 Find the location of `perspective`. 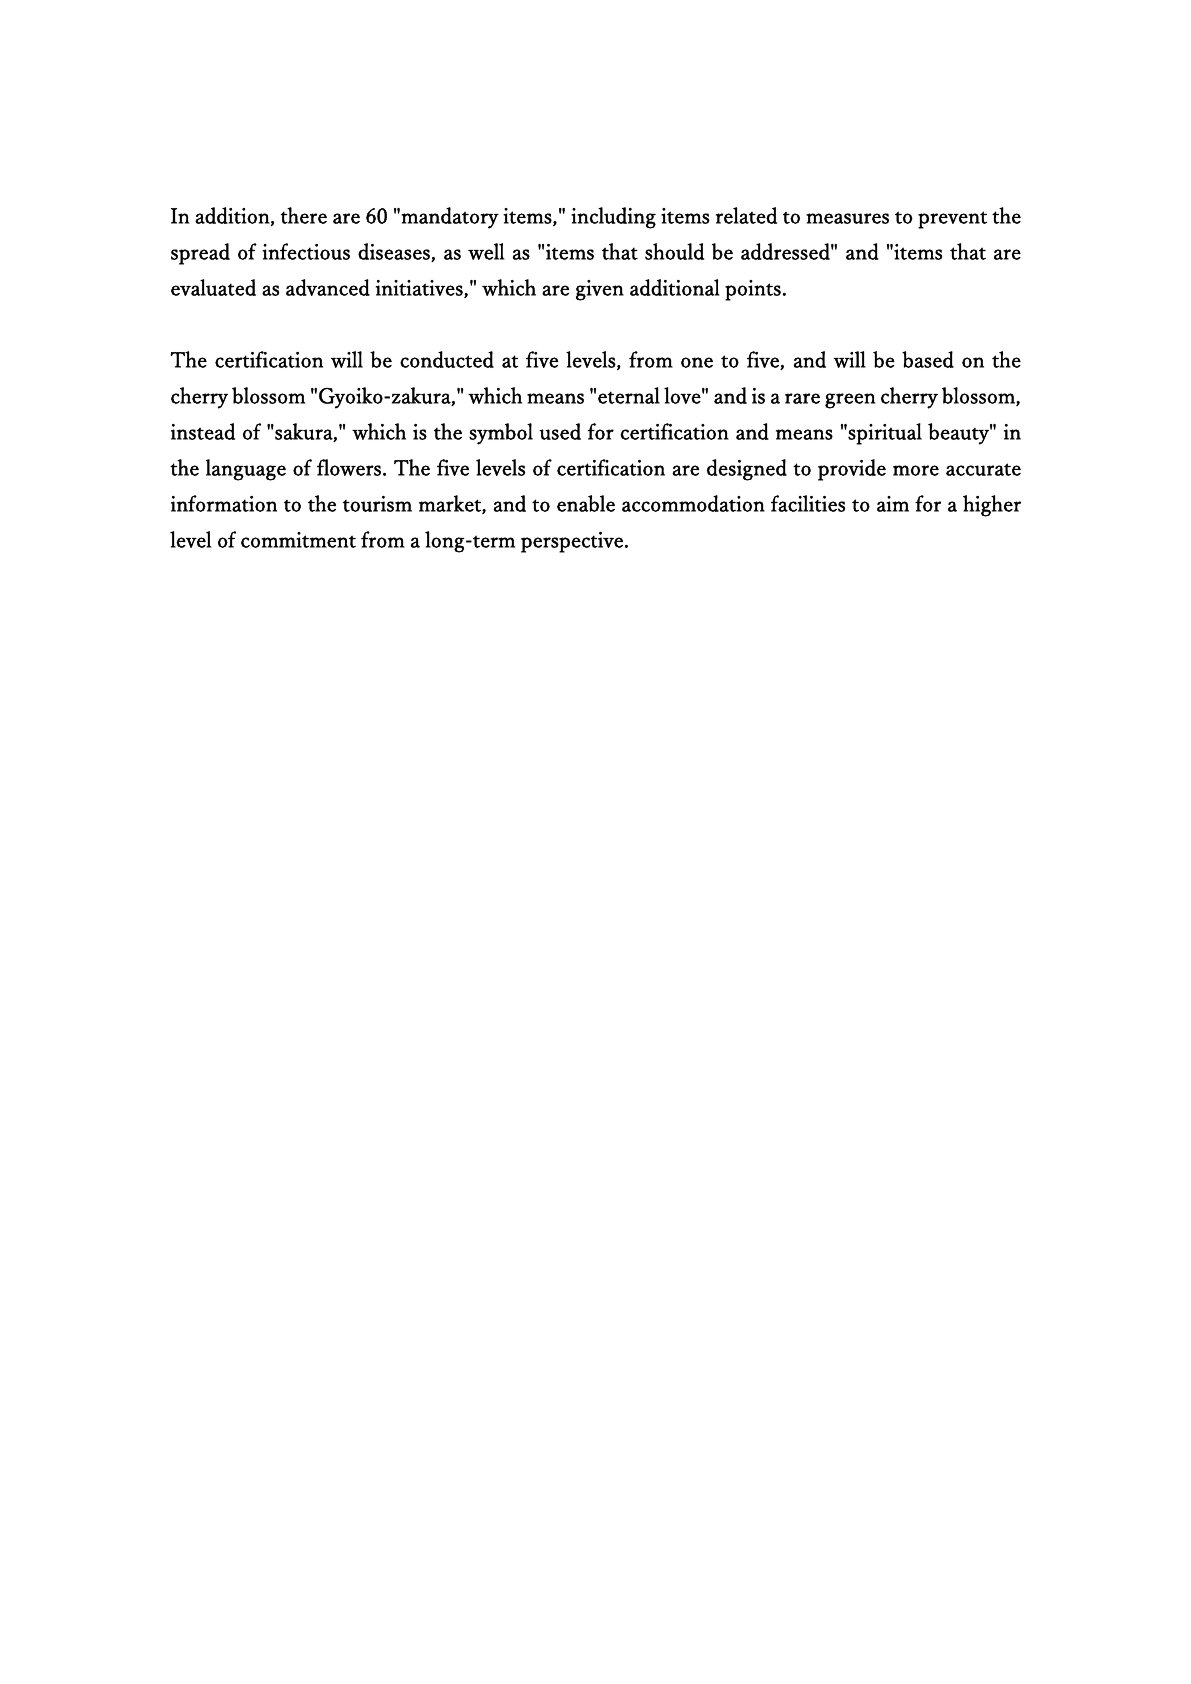

perspective is located at coordinates (572, 542).
